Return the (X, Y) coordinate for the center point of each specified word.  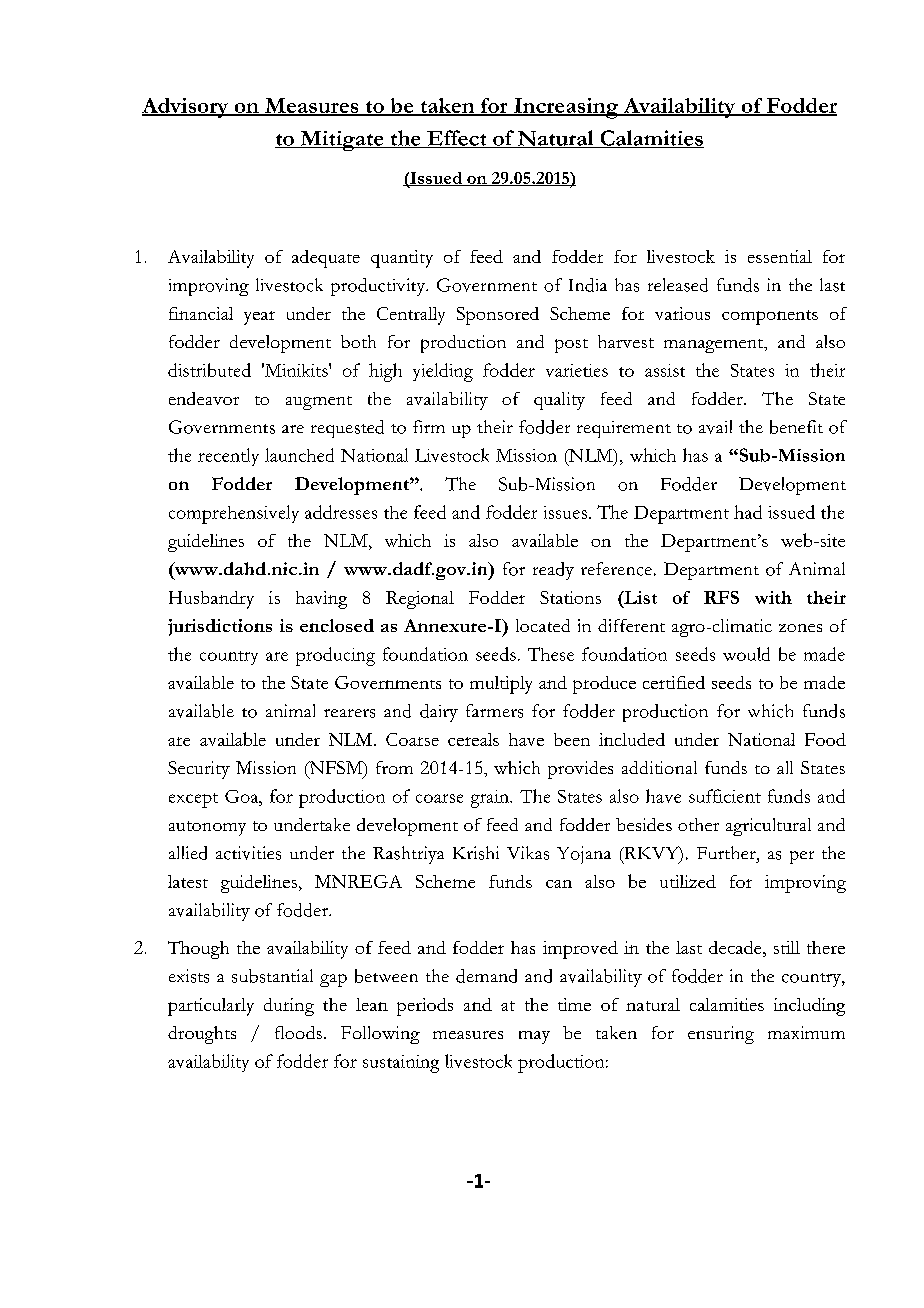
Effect (457, 139)
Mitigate (342, 141)
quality (559, 401)
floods (298, 1032)
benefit (796, 427)
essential (780, 256)
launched (299, 455)
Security (199, 770)
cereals (473, 739)
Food (825, 739)
